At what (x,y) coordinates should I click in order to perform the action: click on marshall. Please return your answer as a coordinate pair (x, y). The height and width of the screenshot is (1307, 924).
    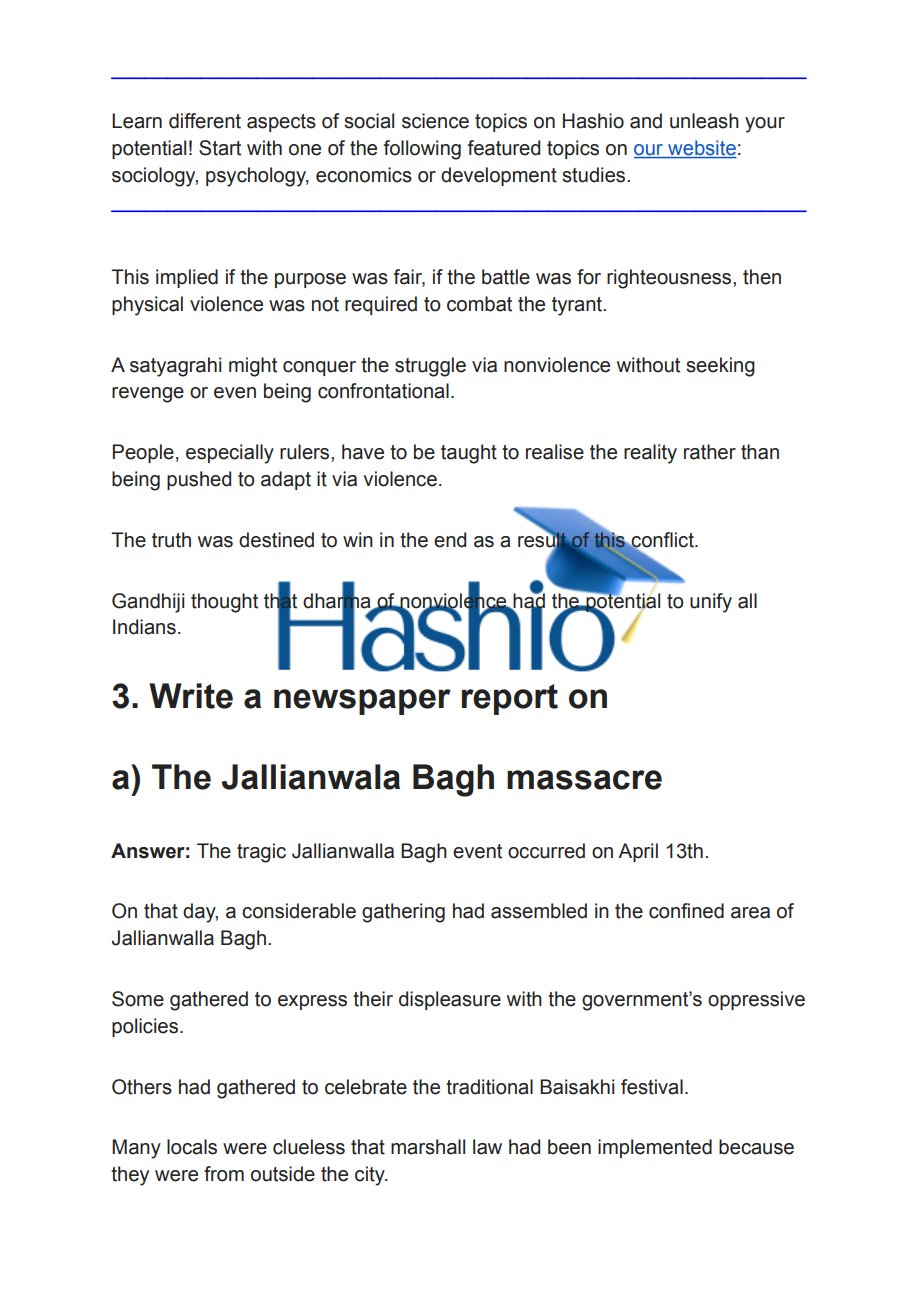
    Looking at the image, I should click on (428, 1147).
